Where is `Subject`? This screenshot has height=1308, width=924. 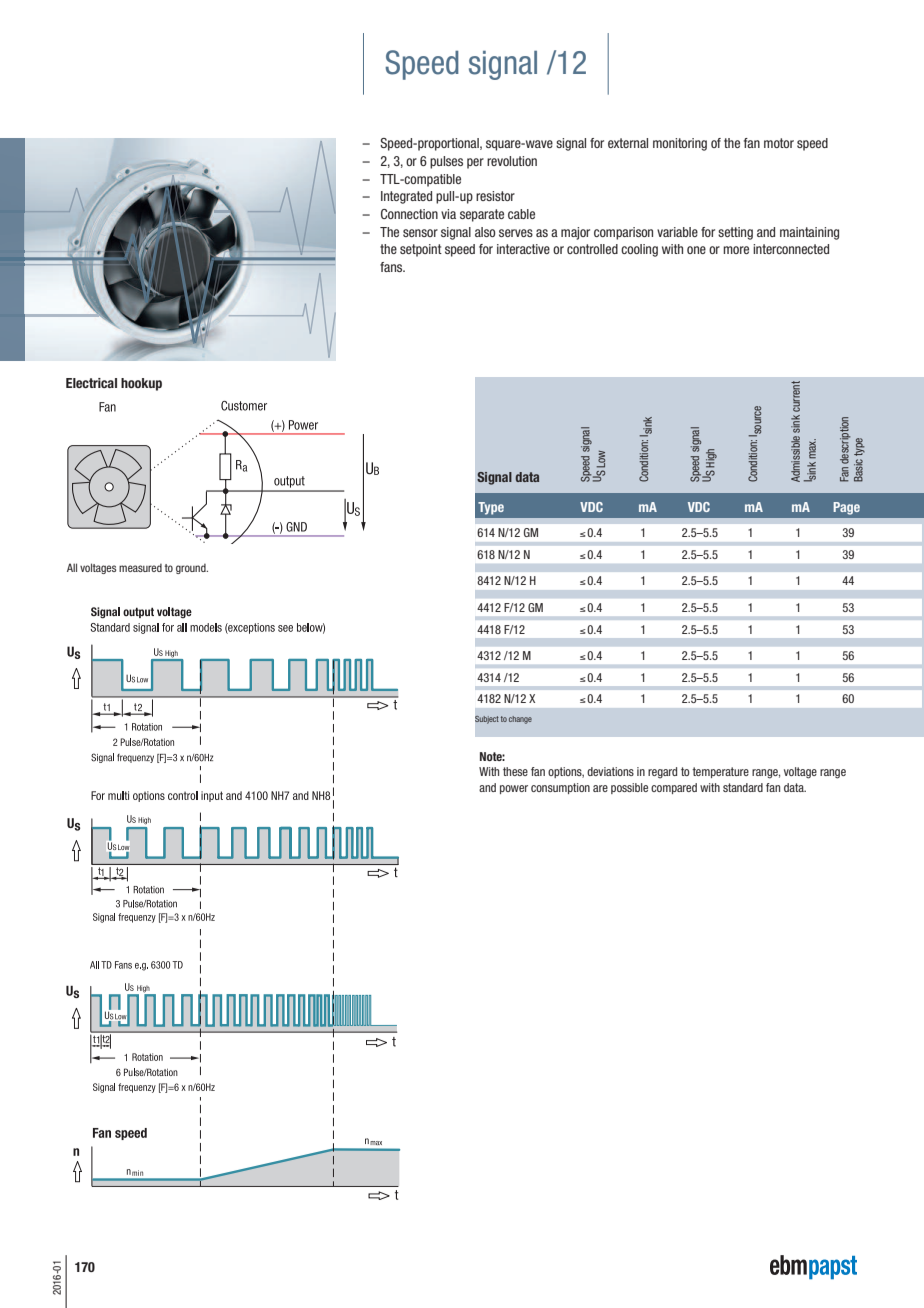
Subject is located at coordinates (487, 720).
